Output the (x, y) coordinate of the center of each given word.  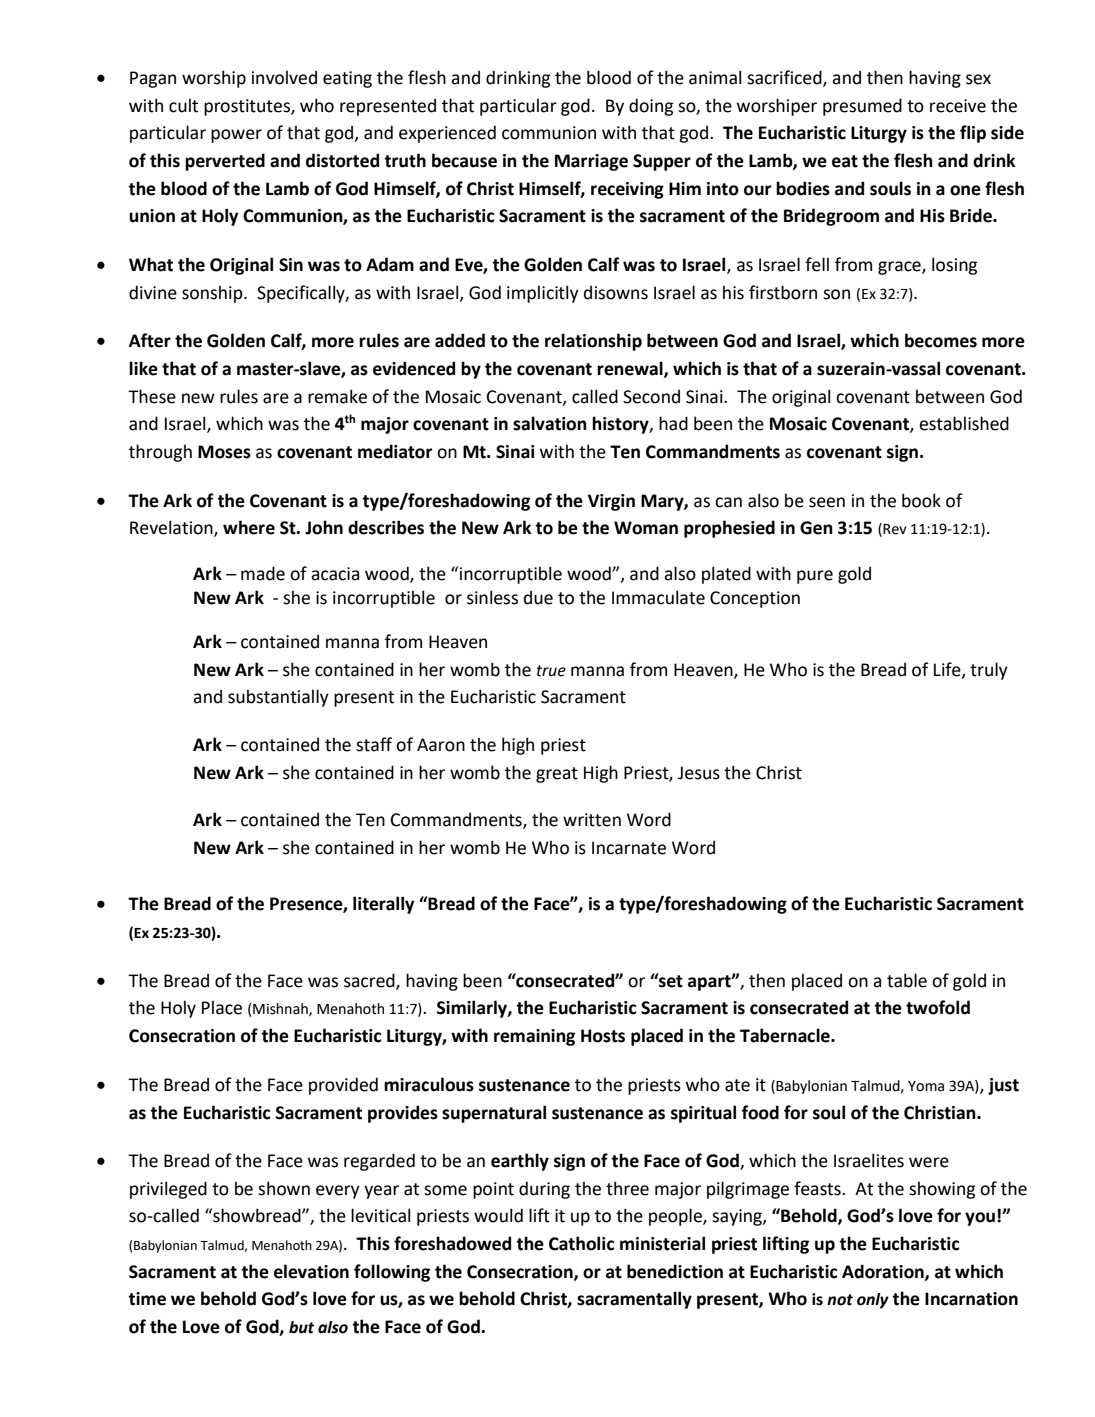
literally (384, 905)
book (921, 500)
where (249, 527)
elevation (311, 1271)
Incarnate (629, 848)
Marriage (591, 162)
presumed (862, 107)
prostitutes (248, 107)
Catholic (581, 1243)
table (907, 980)
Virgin (611, 502)
